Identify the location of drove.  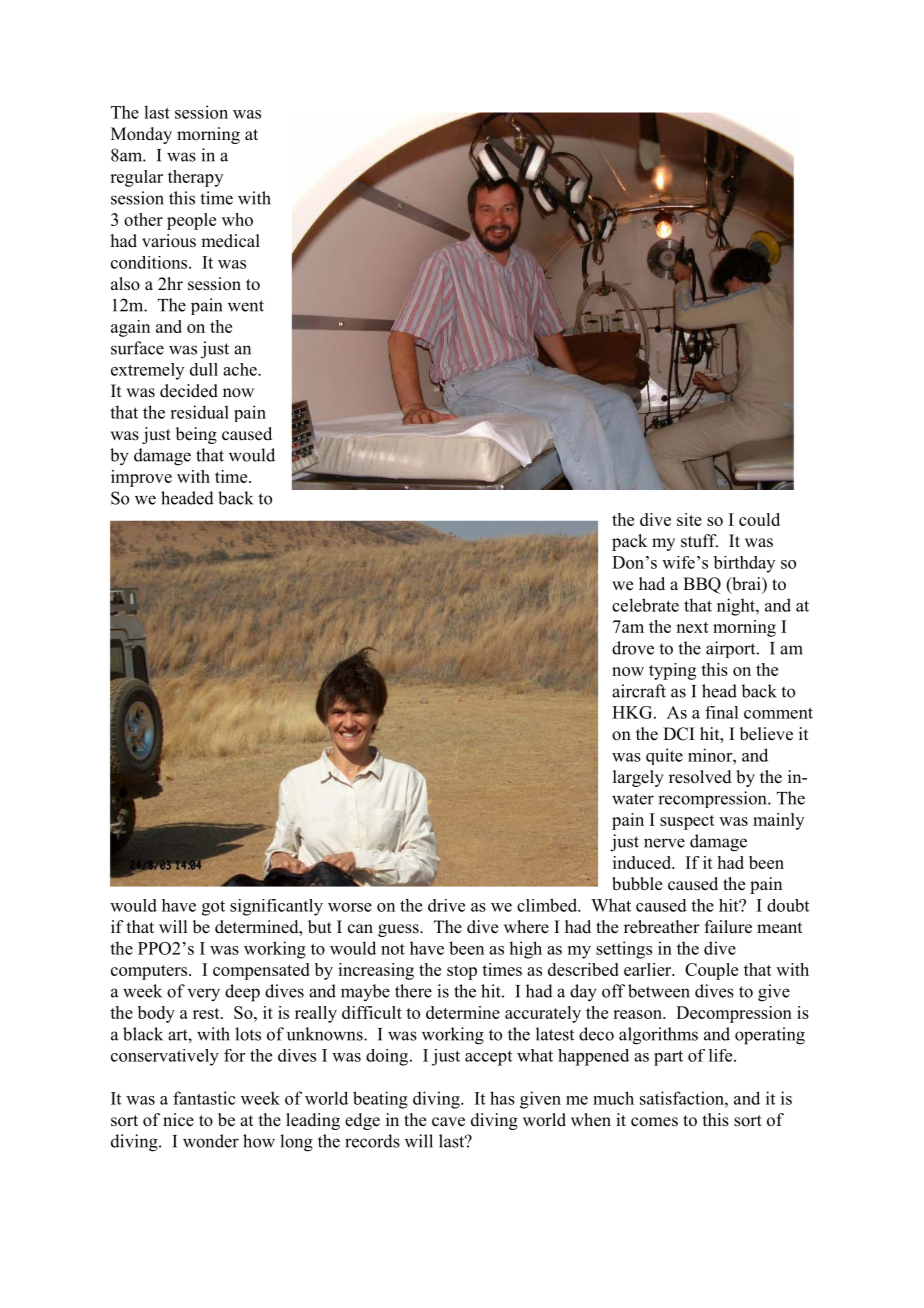
(633, 648).
